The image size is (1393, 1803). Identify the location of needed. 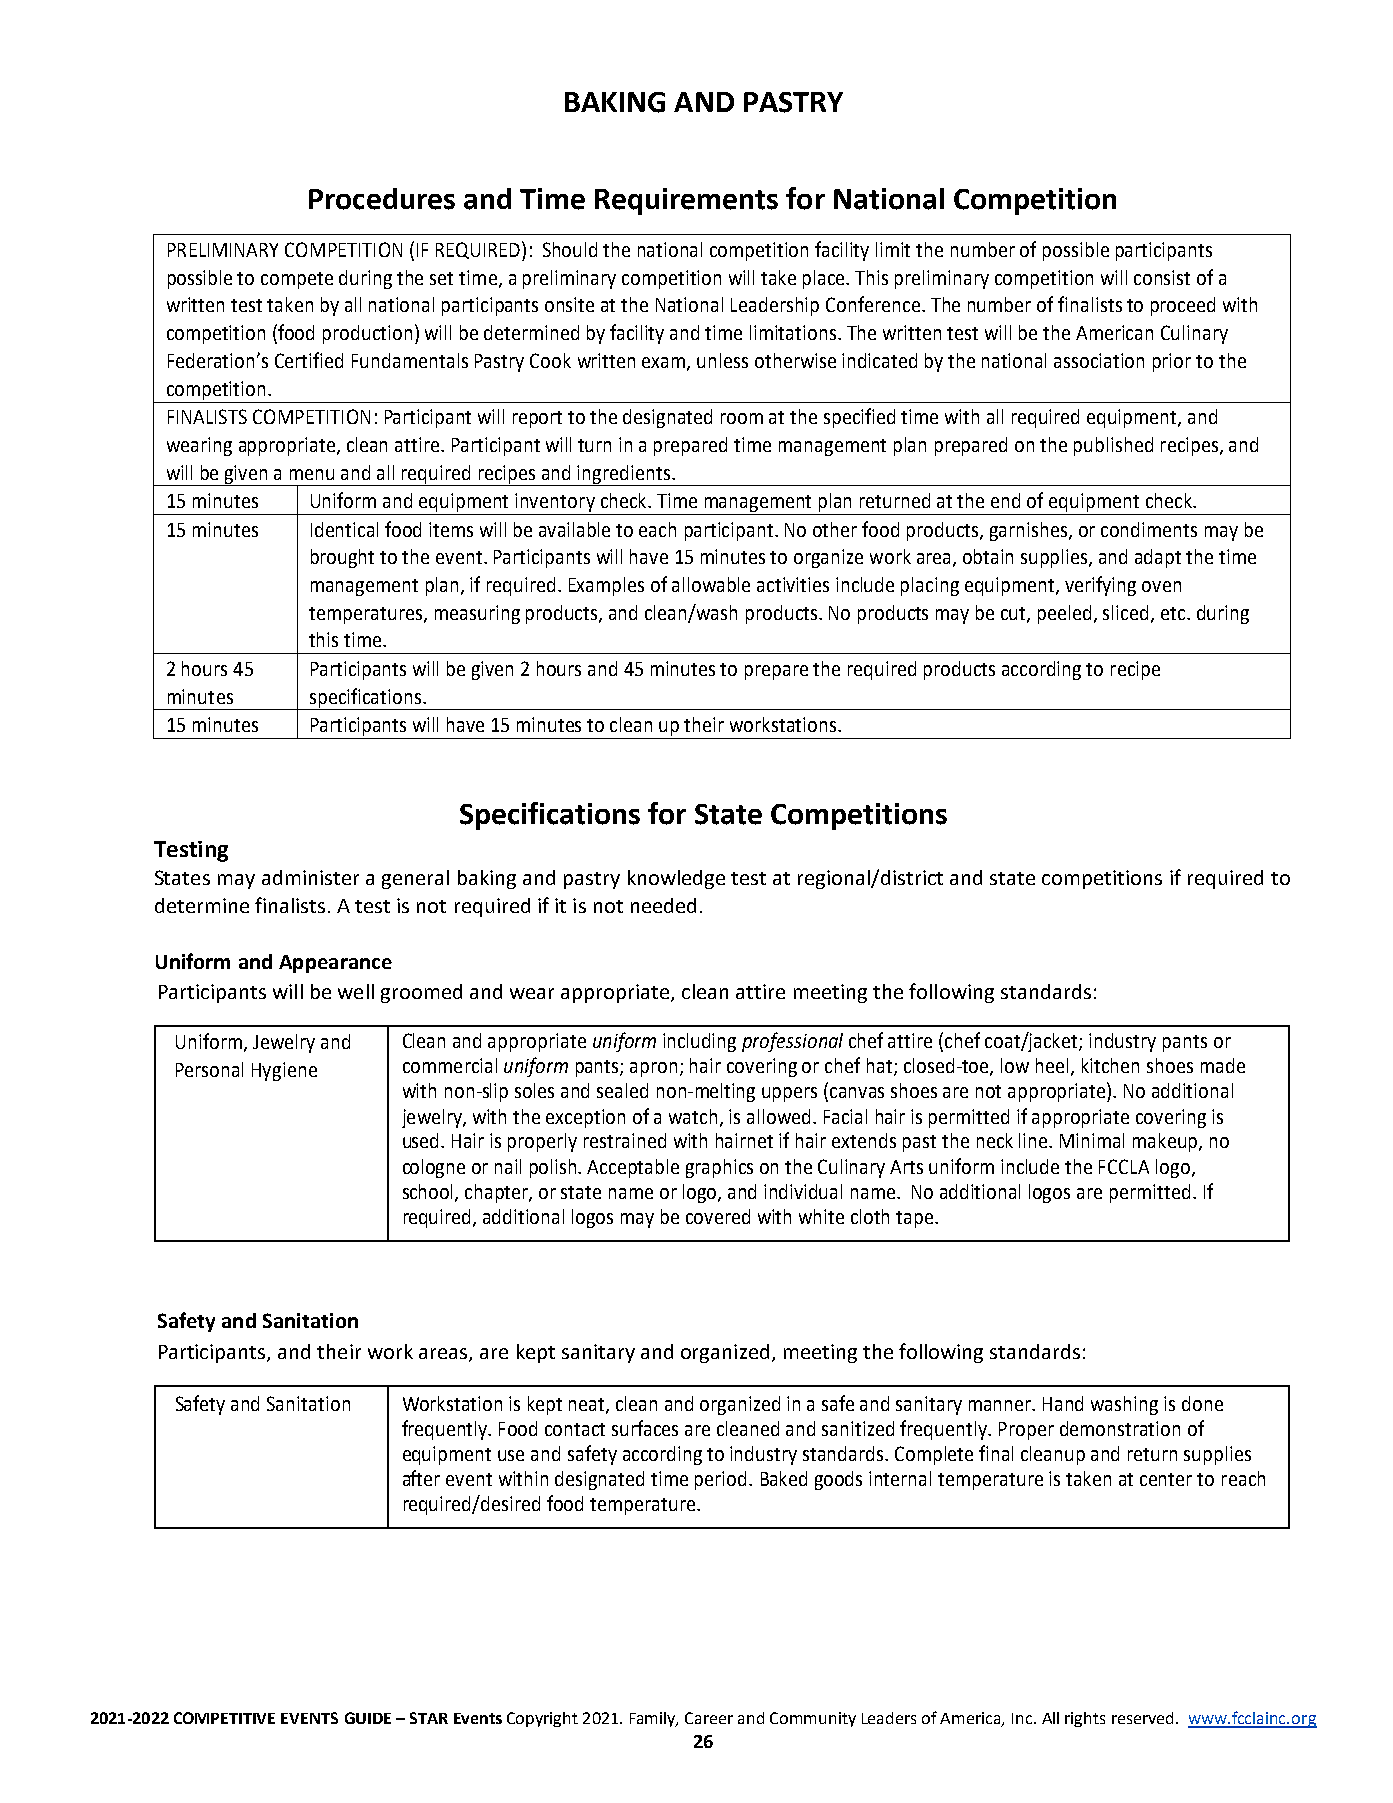
(663, 905).
